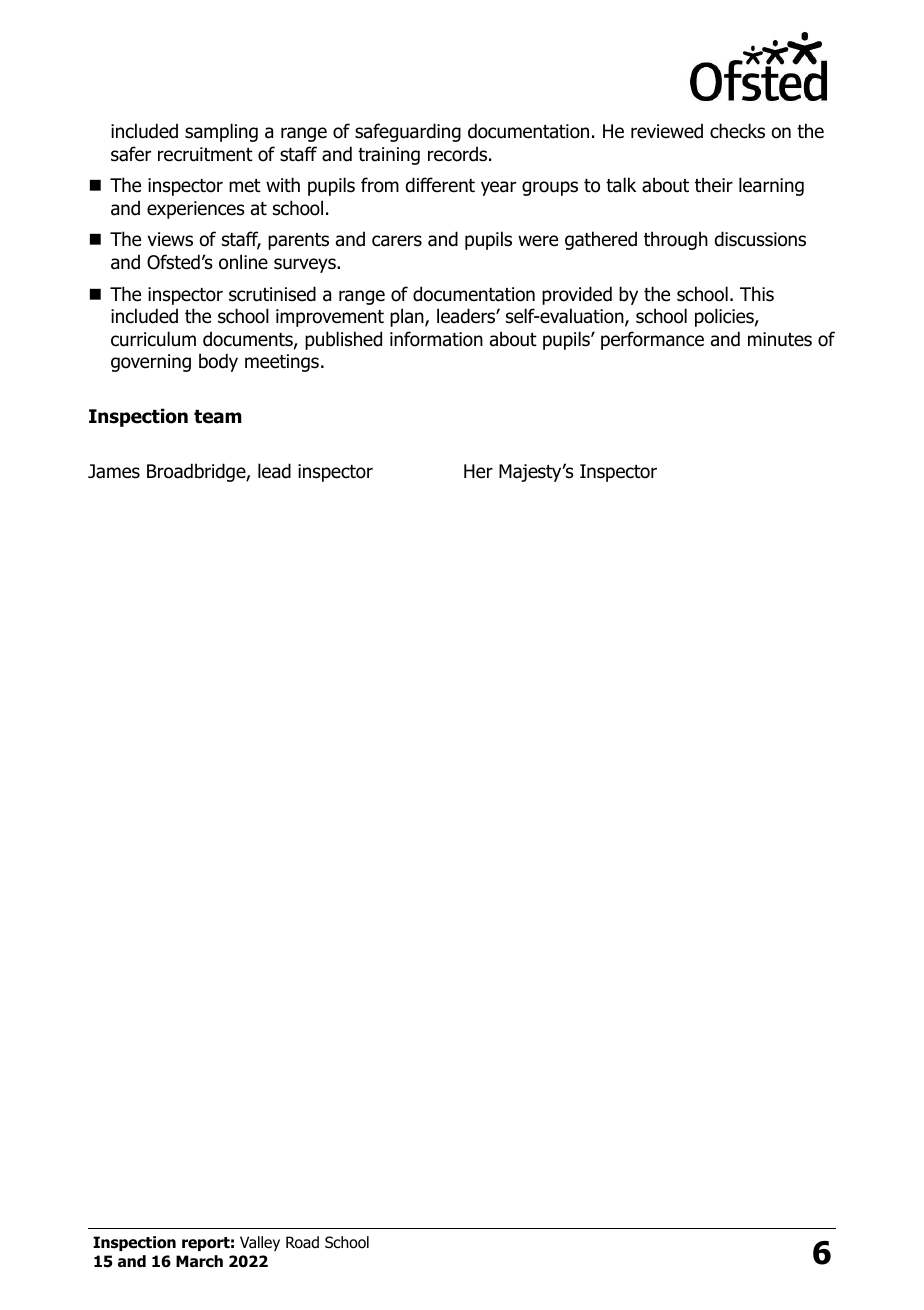 Image resolution: width=924 pixels, height=1310 pixels. I want to click on different, so click(440, 185).
